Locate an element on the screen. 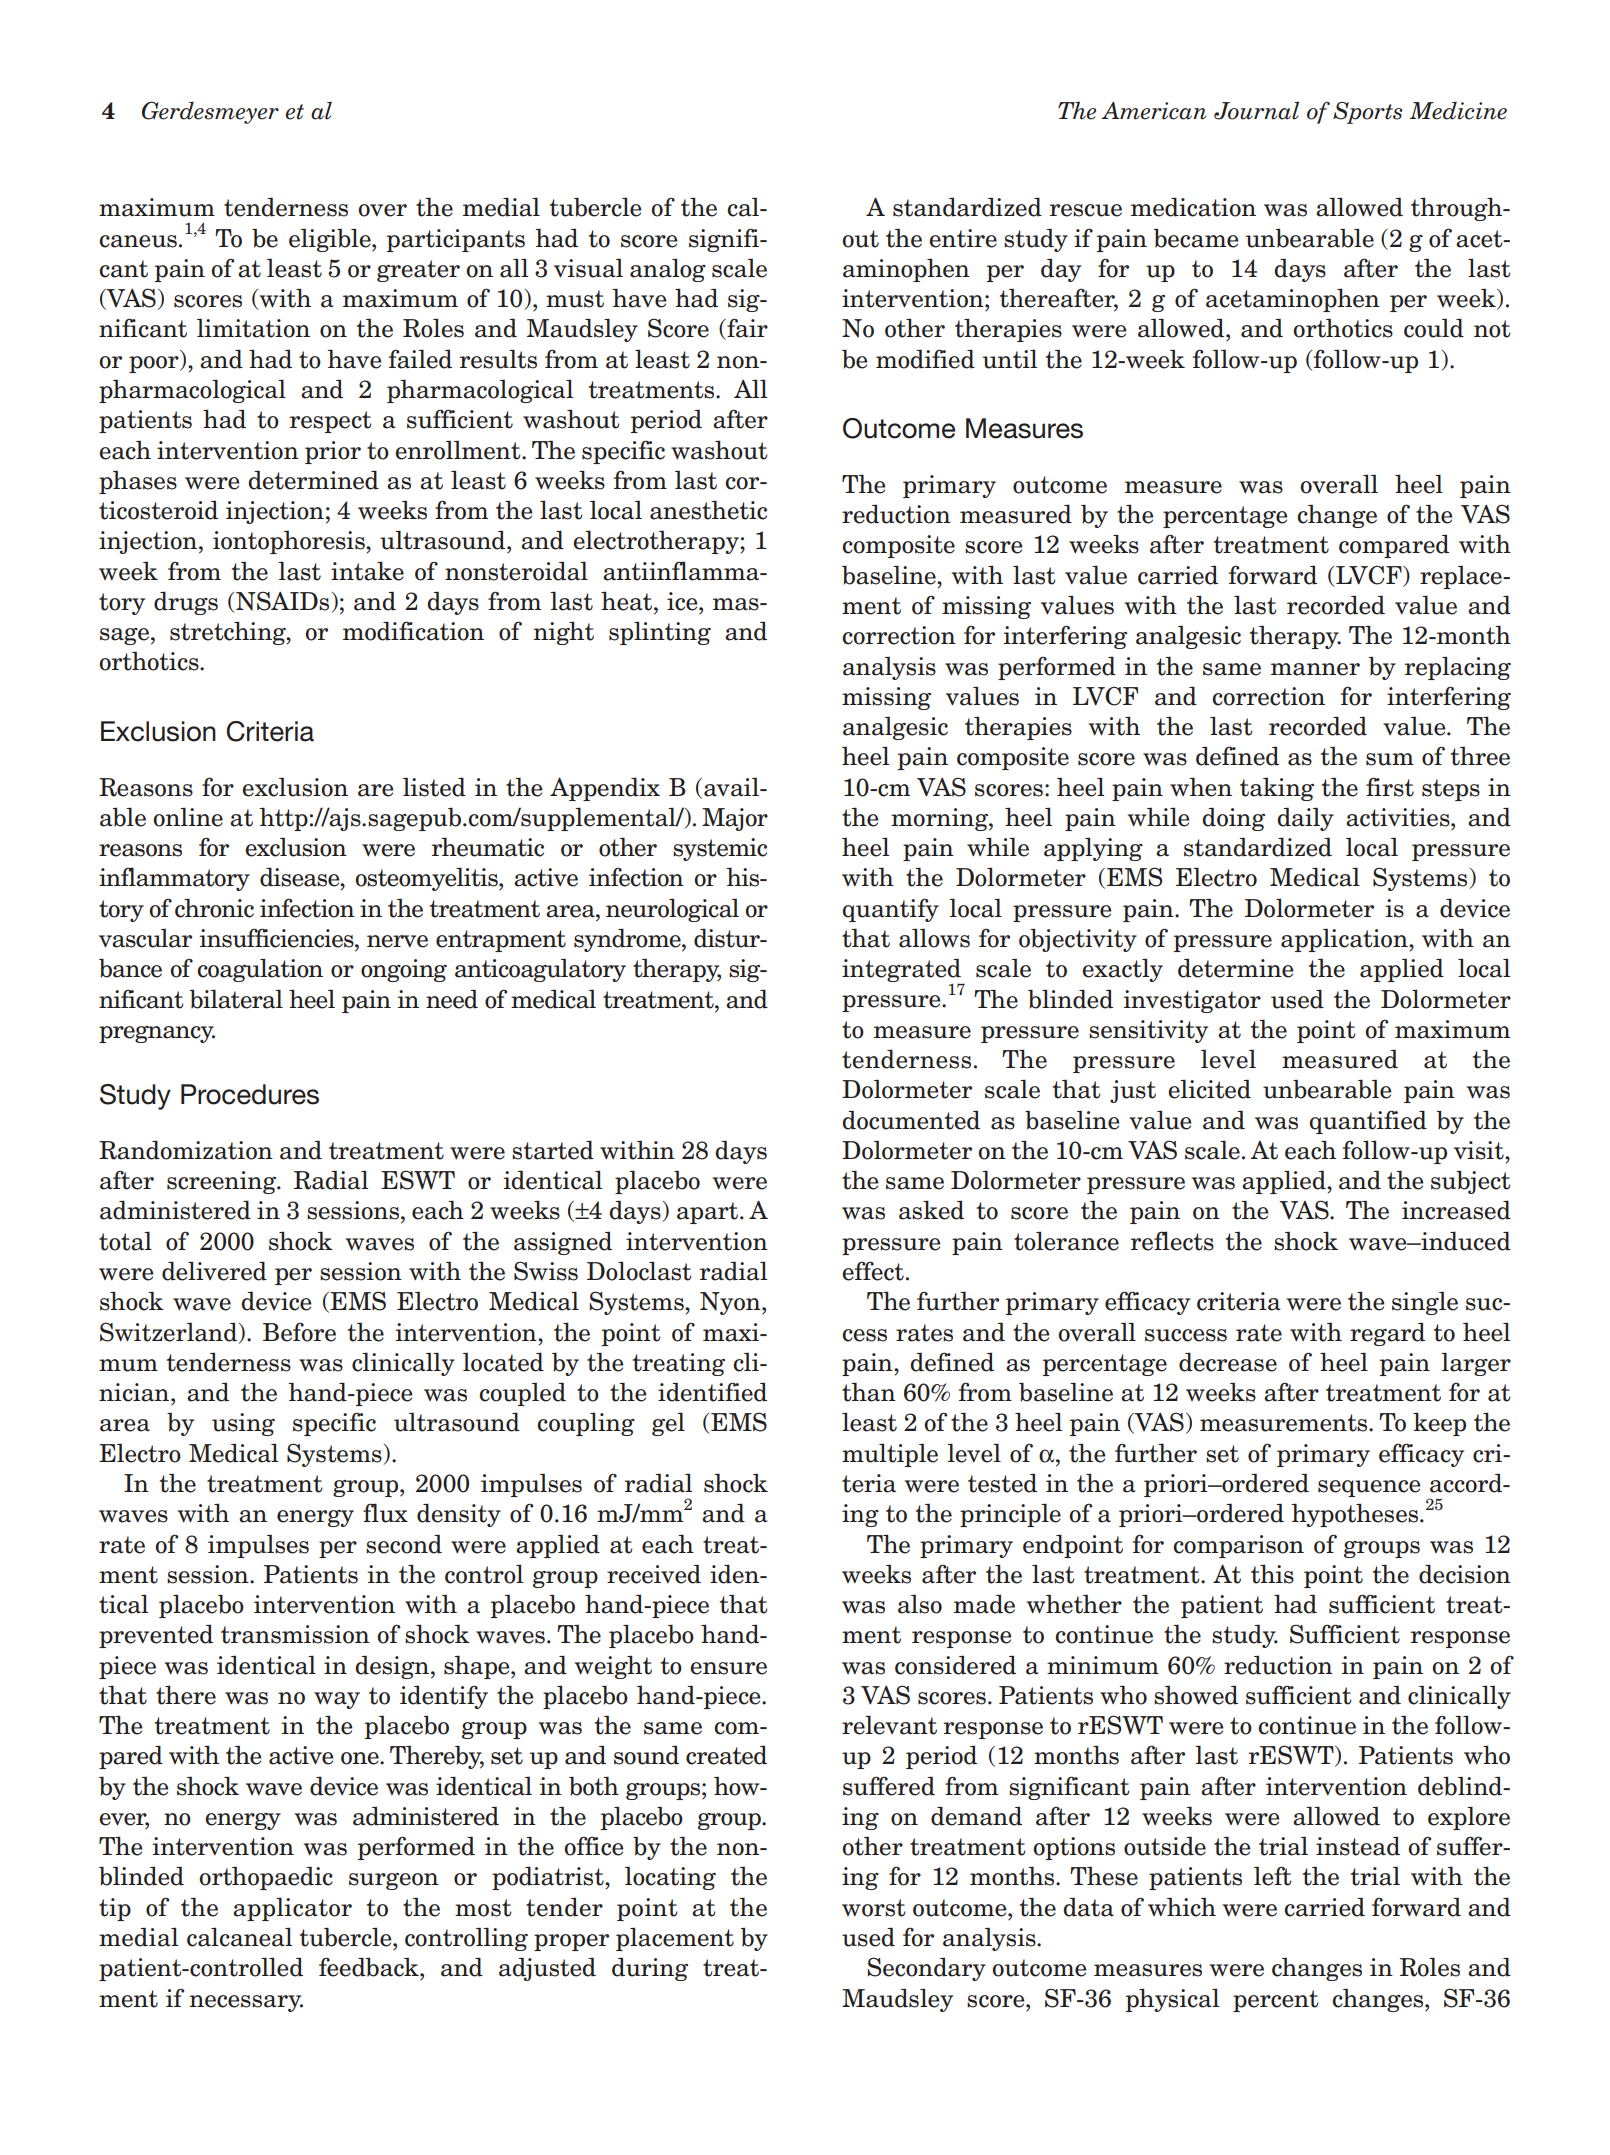 The width and height of the screenshot is (1610, 2155). splinting is located at coordinates (660, 633).
